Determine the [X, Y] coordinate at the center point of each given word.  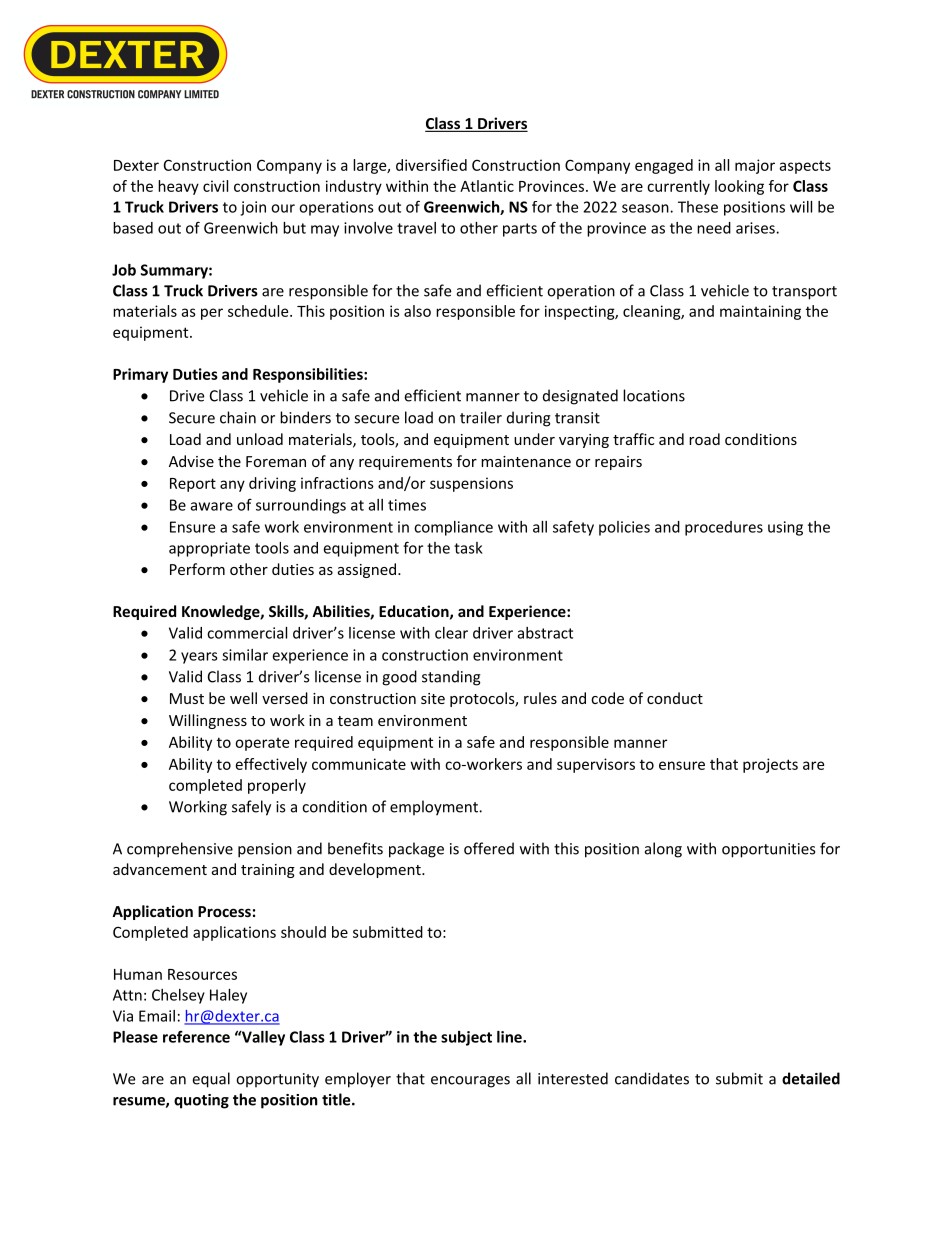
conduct [675, 698]
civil [215, 186]
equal [211, 1080]
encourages [470, 1082]
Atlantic [487, 186]
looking [739, 187]
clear [451, 633]
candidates [652, 1078]
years [199, 658]
